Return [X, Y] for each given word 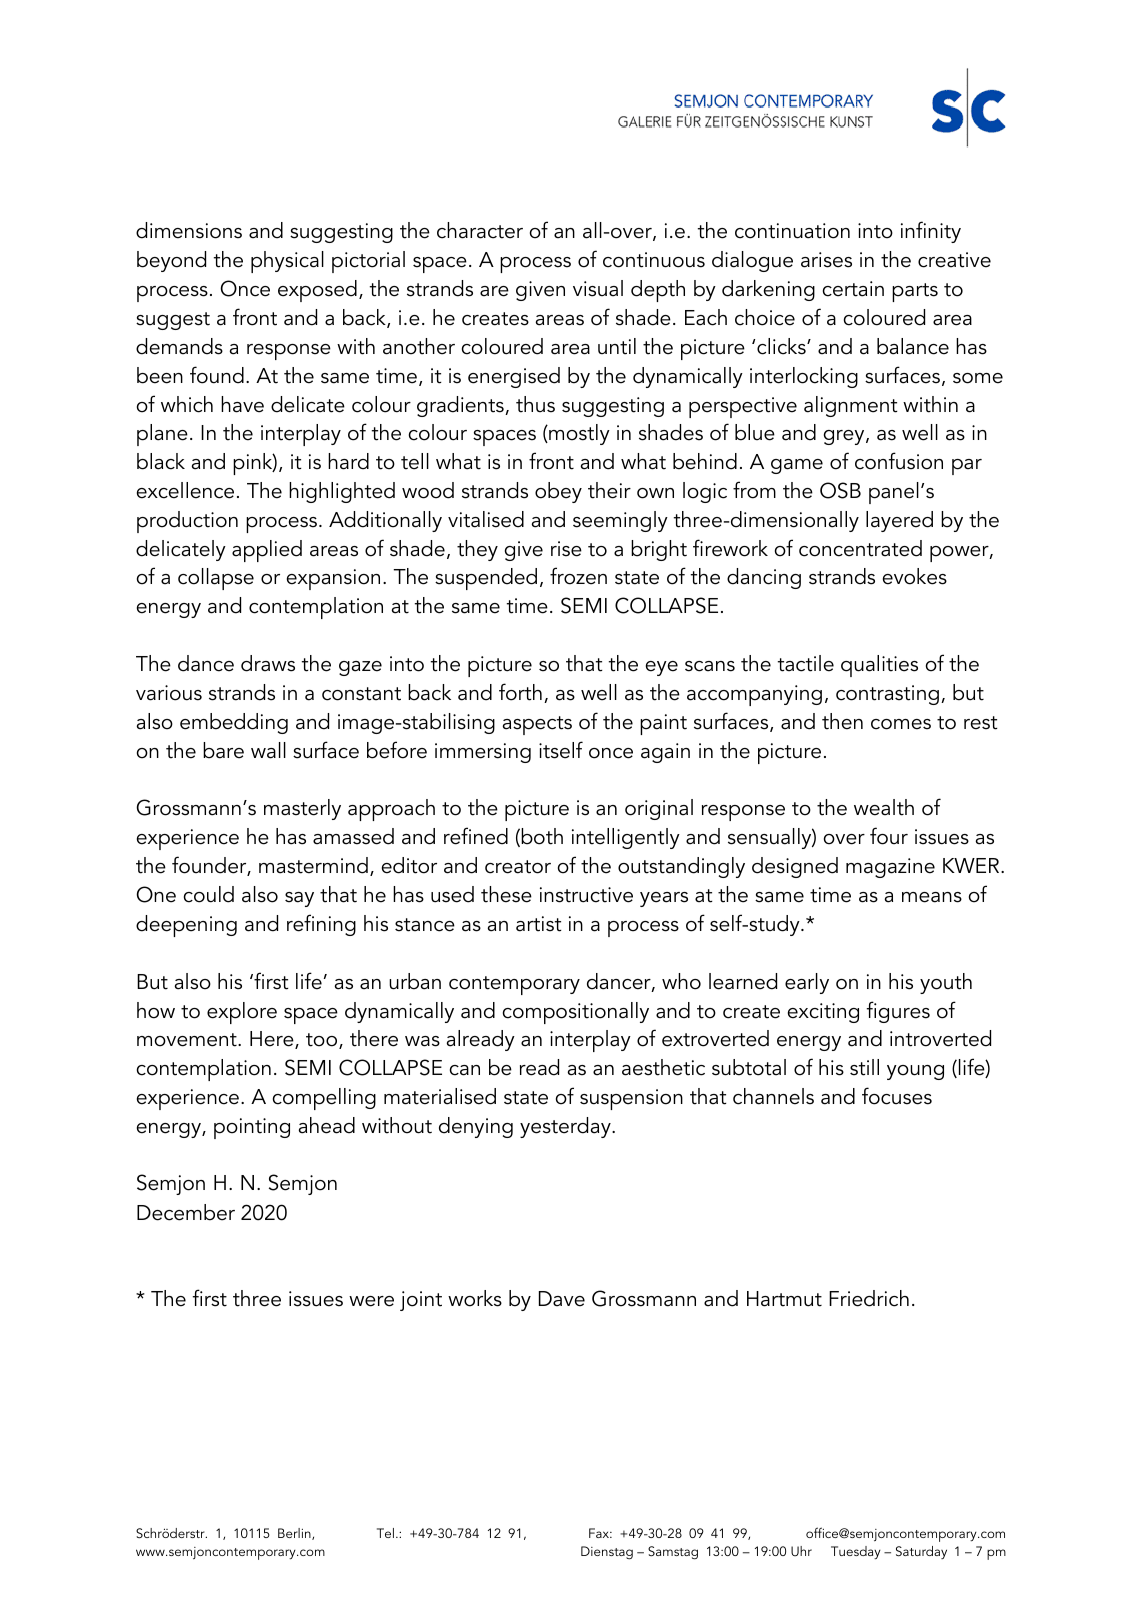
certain [853, 289]
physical [287, 262]
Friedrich [869, 1298]
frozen [578, 576]
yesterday [566, 1127]
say [299, 899]
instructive [586, 895]
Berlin [295, 1534]
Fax [600, 1533]
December [186, 1212]
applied [267, 551]
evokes [915, 576]
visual [598, 288]
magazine [890, 868]
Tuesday [856, 1552]
